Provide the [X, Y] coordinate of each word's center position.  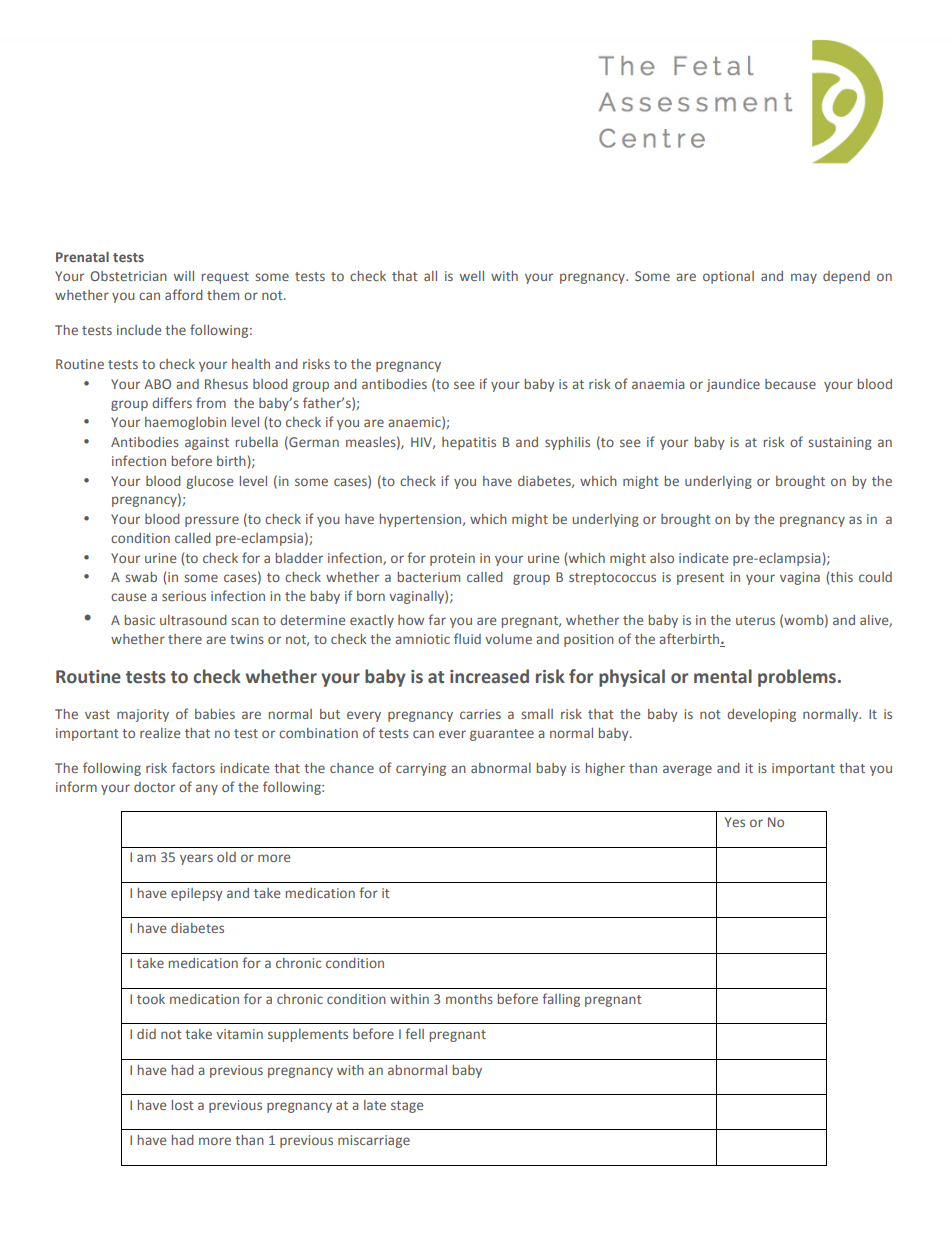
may [804, 278]
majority [143, 715]
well [472, 276]
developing [761, 715]
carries [480, 714]
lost [183, 1105]
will [184, 276]
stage [407, 1107]
